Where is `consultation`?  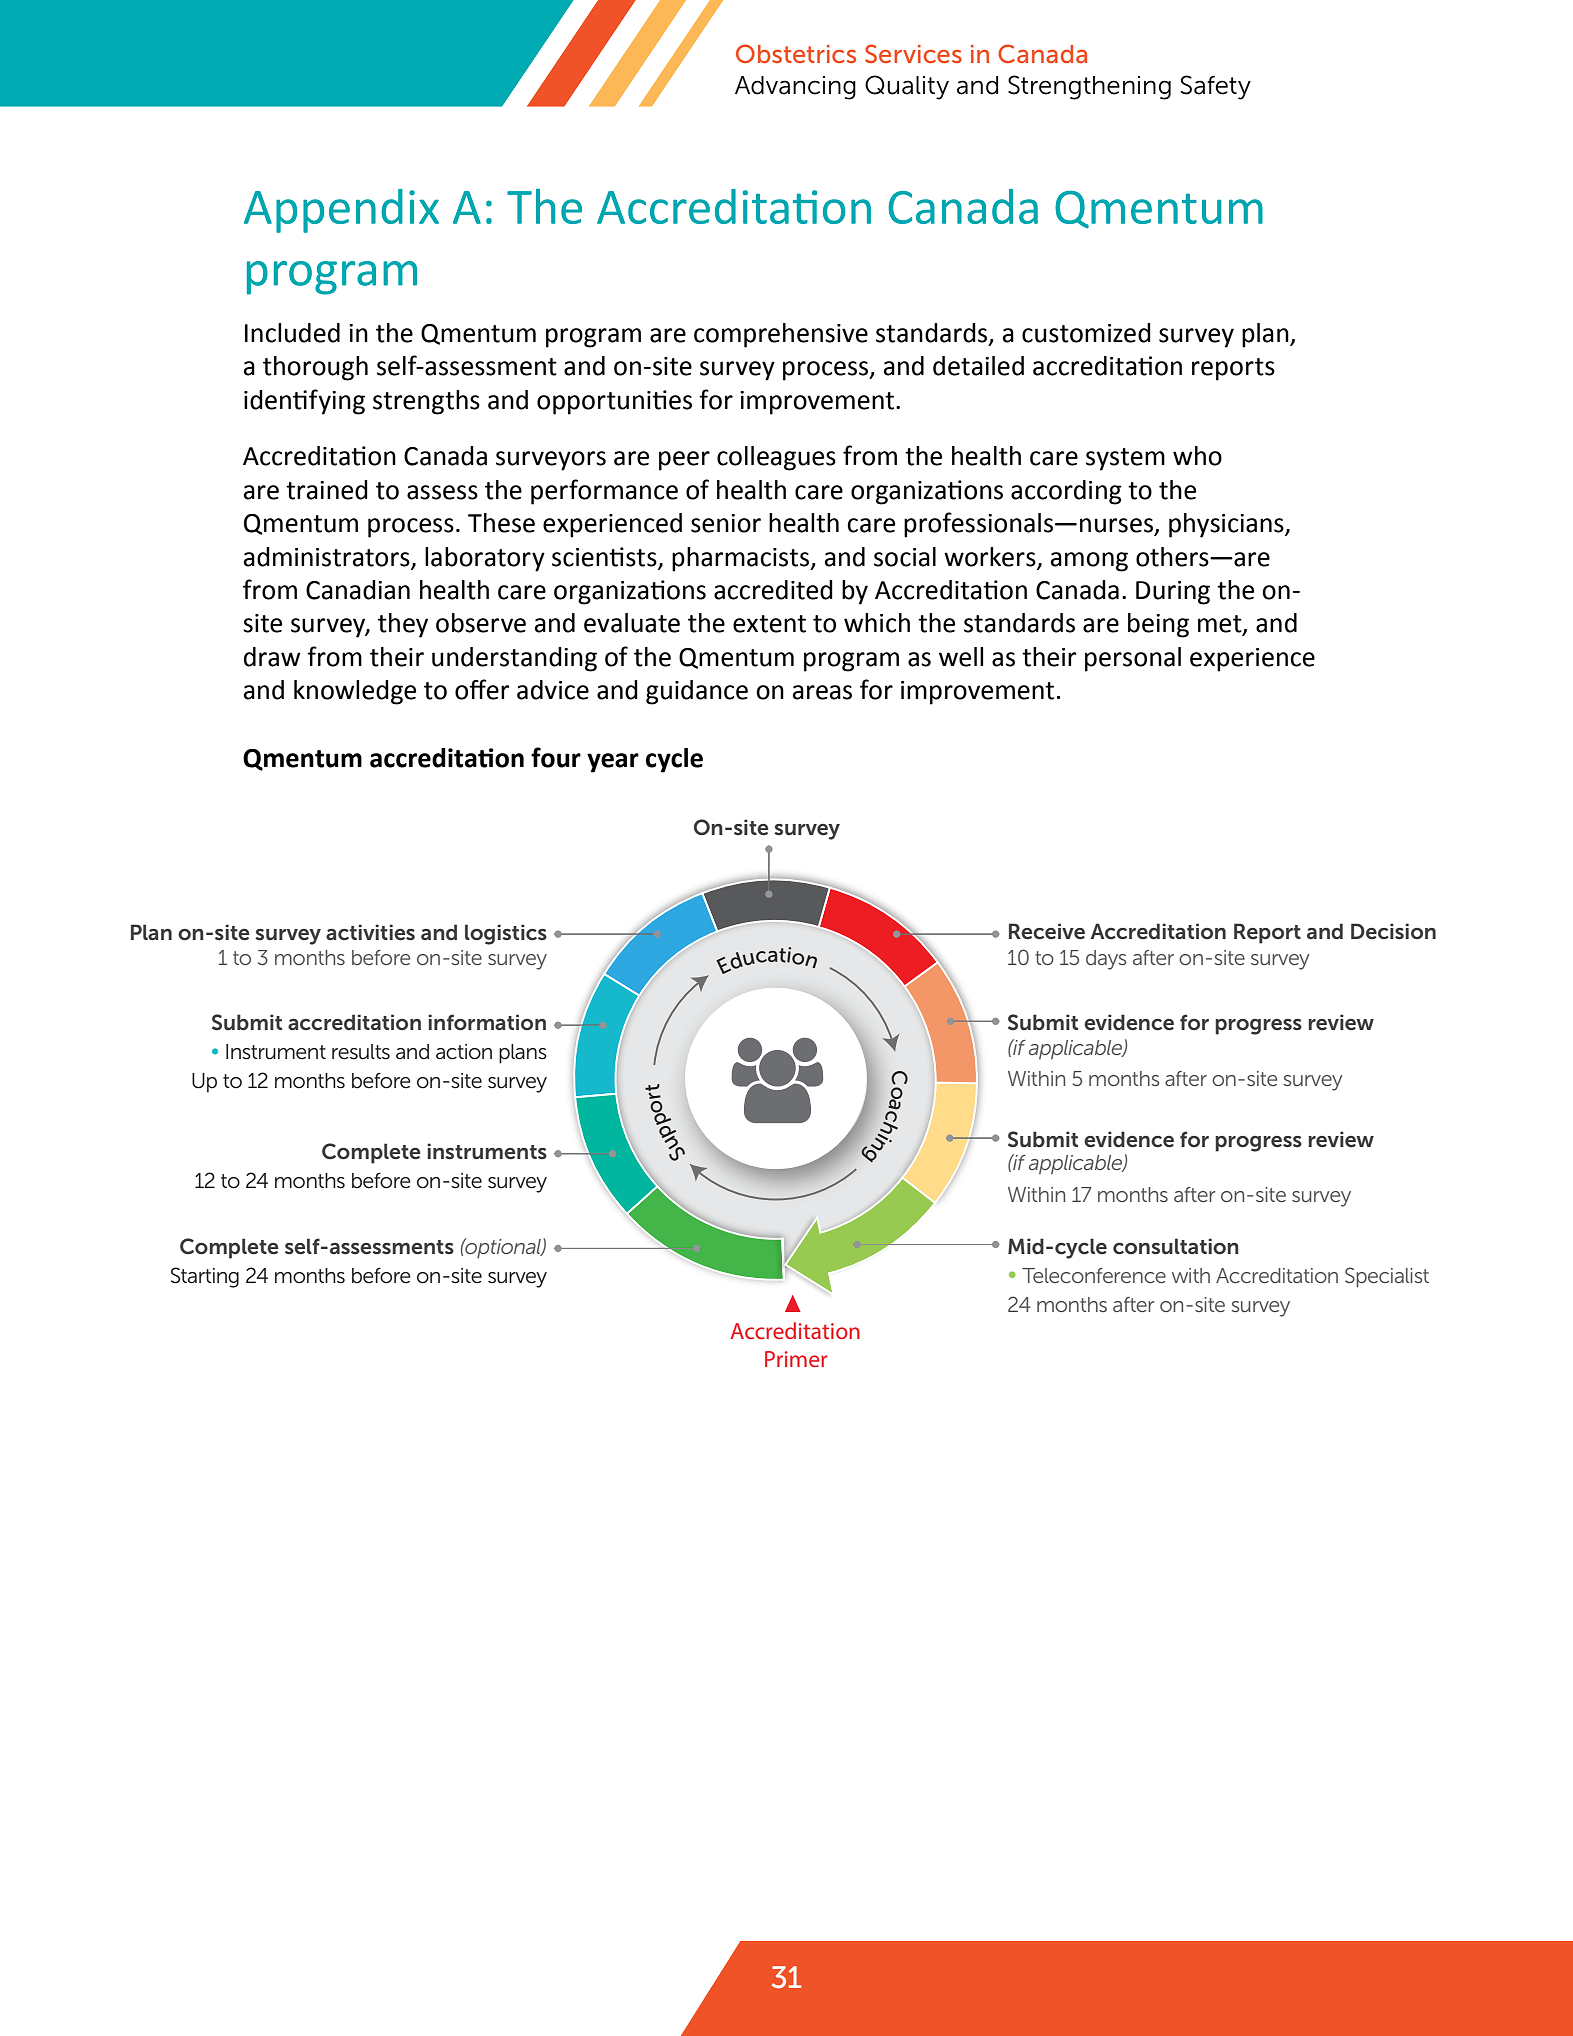 consultation is located at coordinates (1176, 1246).
